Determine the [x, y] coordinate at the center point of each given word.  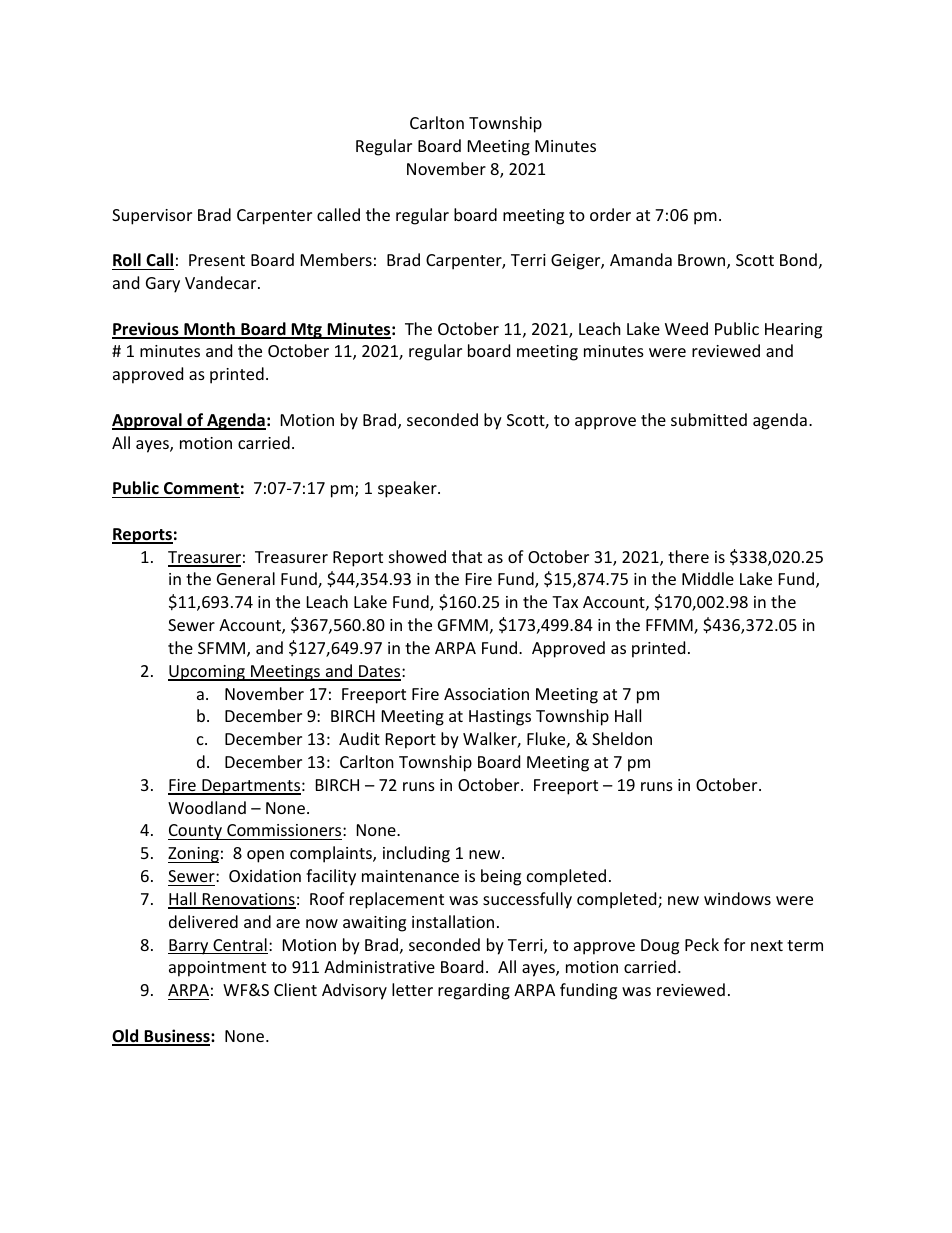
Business [177, 1037]
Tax [565, 602]
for [734, 944]
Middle [708, 578]
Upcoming [207, 673]
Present [217, 260]
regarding [474, 991]
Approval [148, 421]
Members [336, 259]
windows [737, 898]
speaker [408, 489]
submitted [709, 419]
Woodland [207, 807]
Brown [703, 261]
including [416, 854]
